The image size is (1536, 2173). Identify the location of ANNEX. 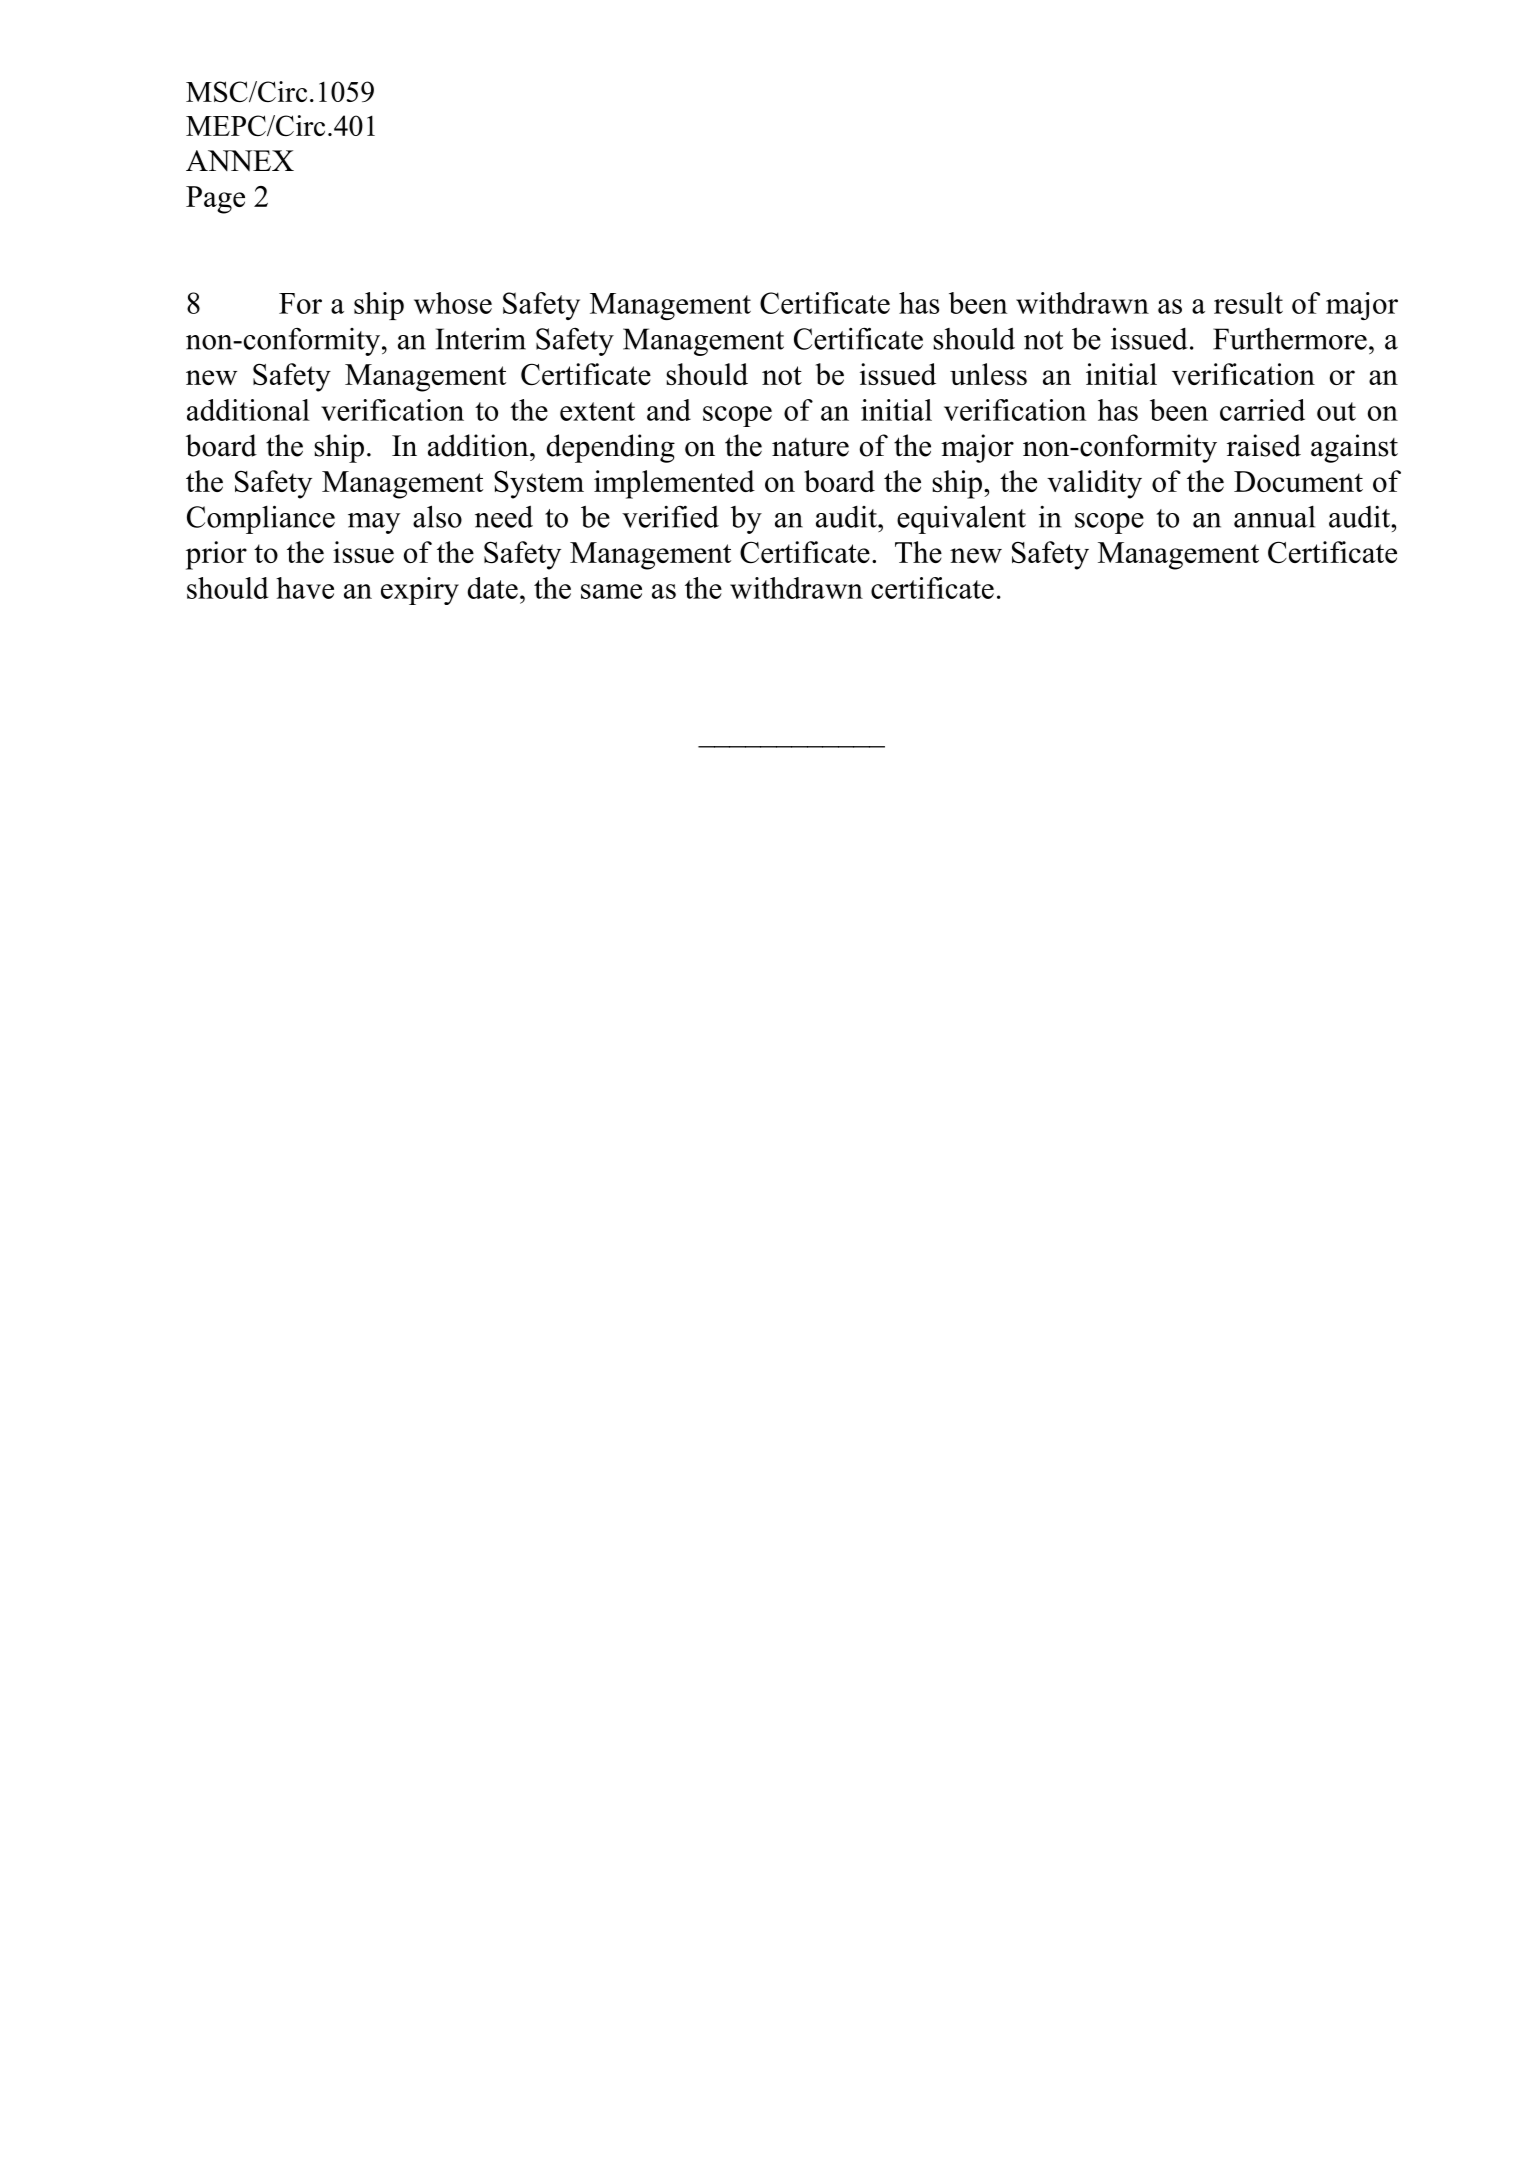
(240, 160).
